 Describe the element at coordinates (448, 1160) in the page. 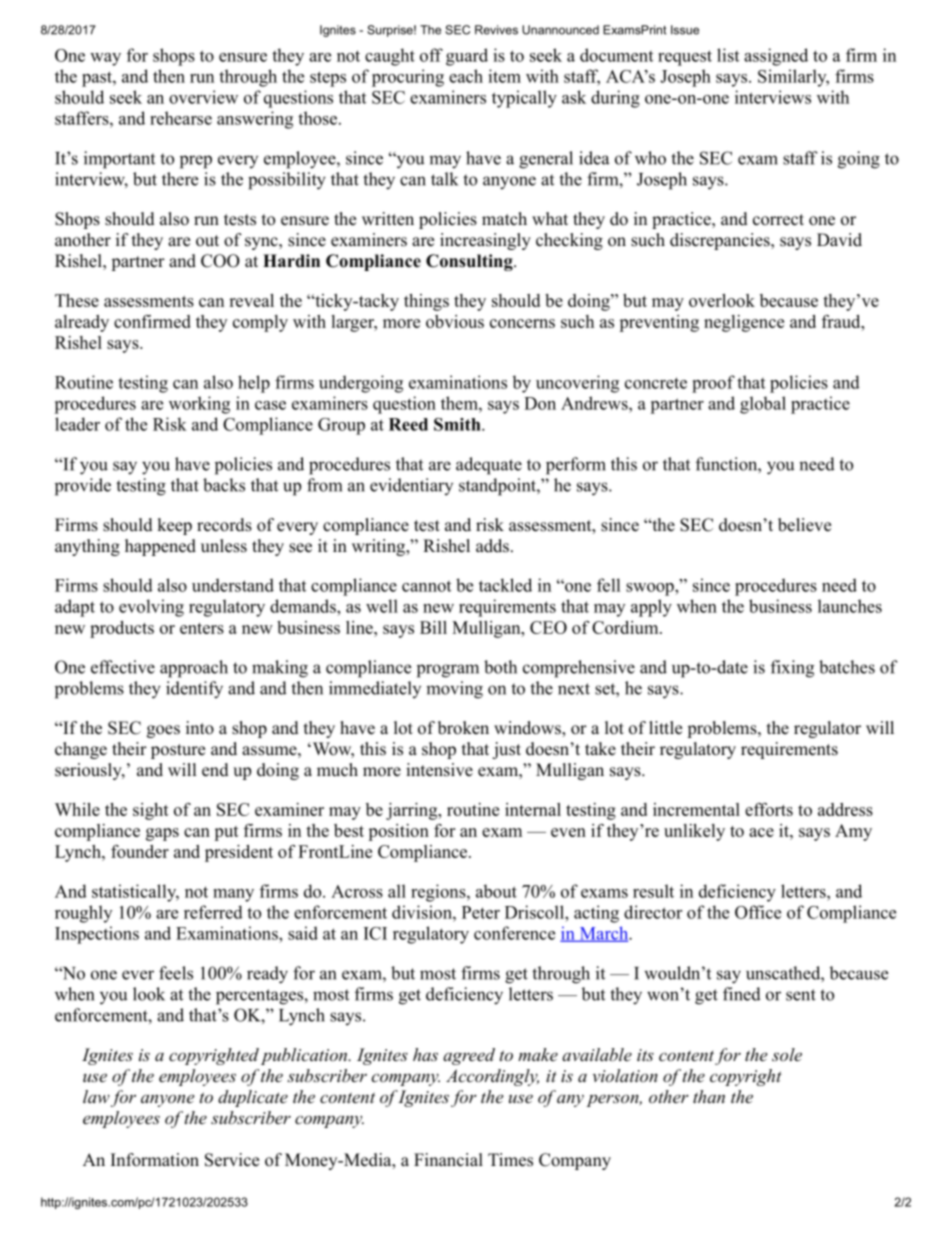

I see `Financial` at that location.
